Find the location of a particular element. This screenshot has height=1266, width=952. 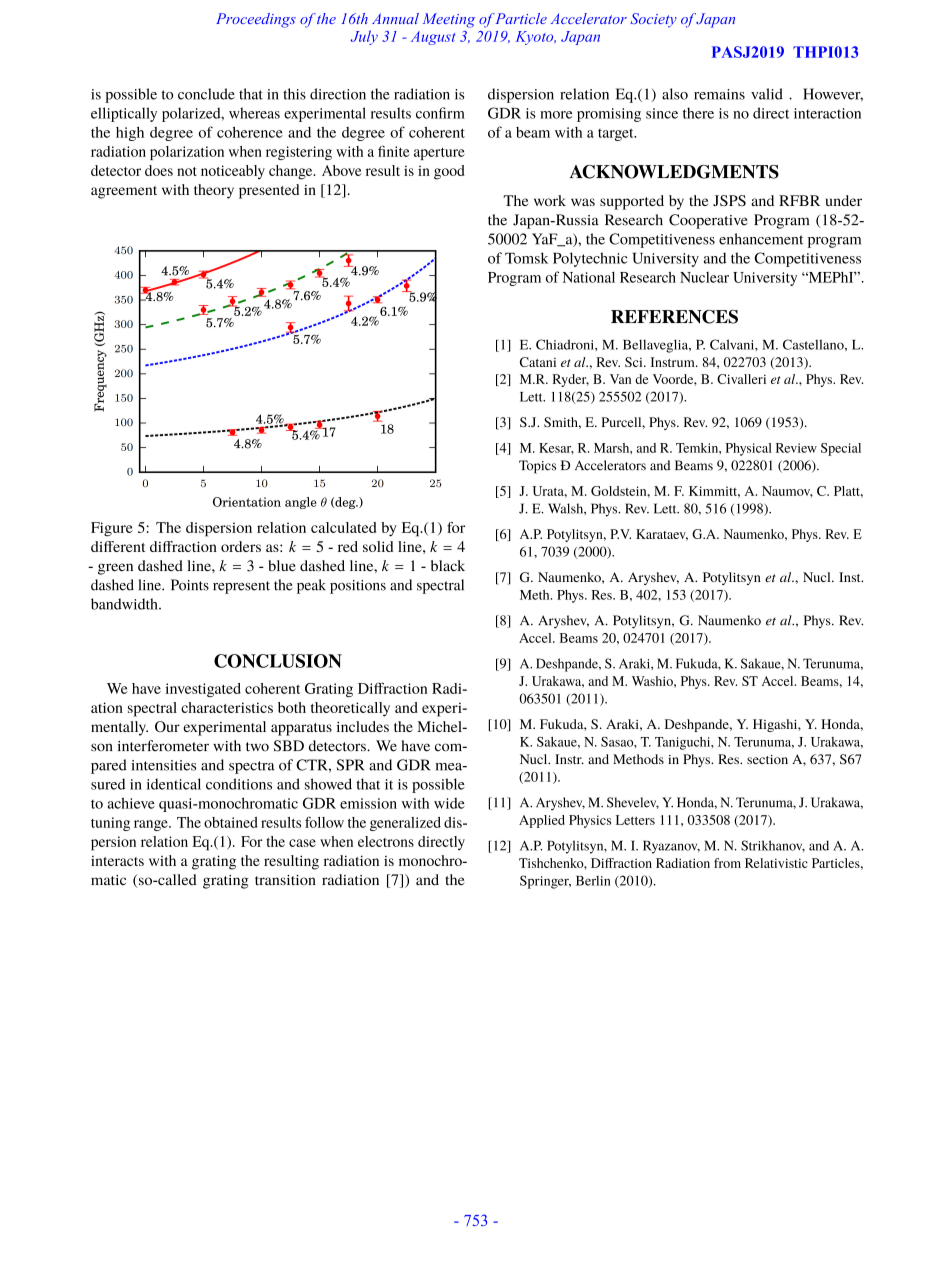

investigated is located at coordinates (203, 690).
